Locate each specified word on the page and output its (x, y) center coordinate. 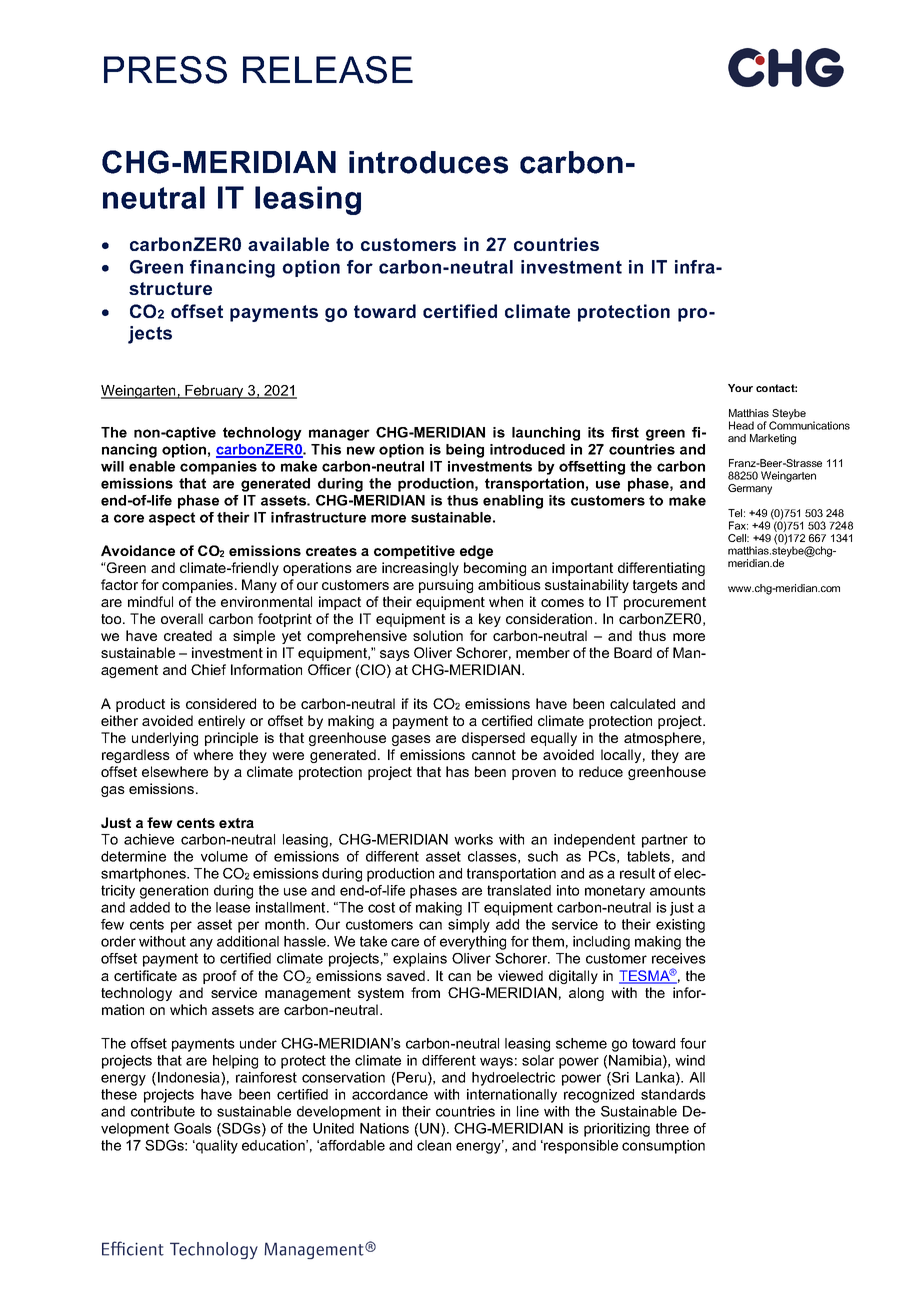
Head (741, 425)
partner (665, 841)
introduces (428, 162)
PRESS (165, 70)
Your (740, 388)
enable (152, 466)
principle (231, 739)
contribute (163, 1111)
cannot (494, 755)
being (465, 451)
